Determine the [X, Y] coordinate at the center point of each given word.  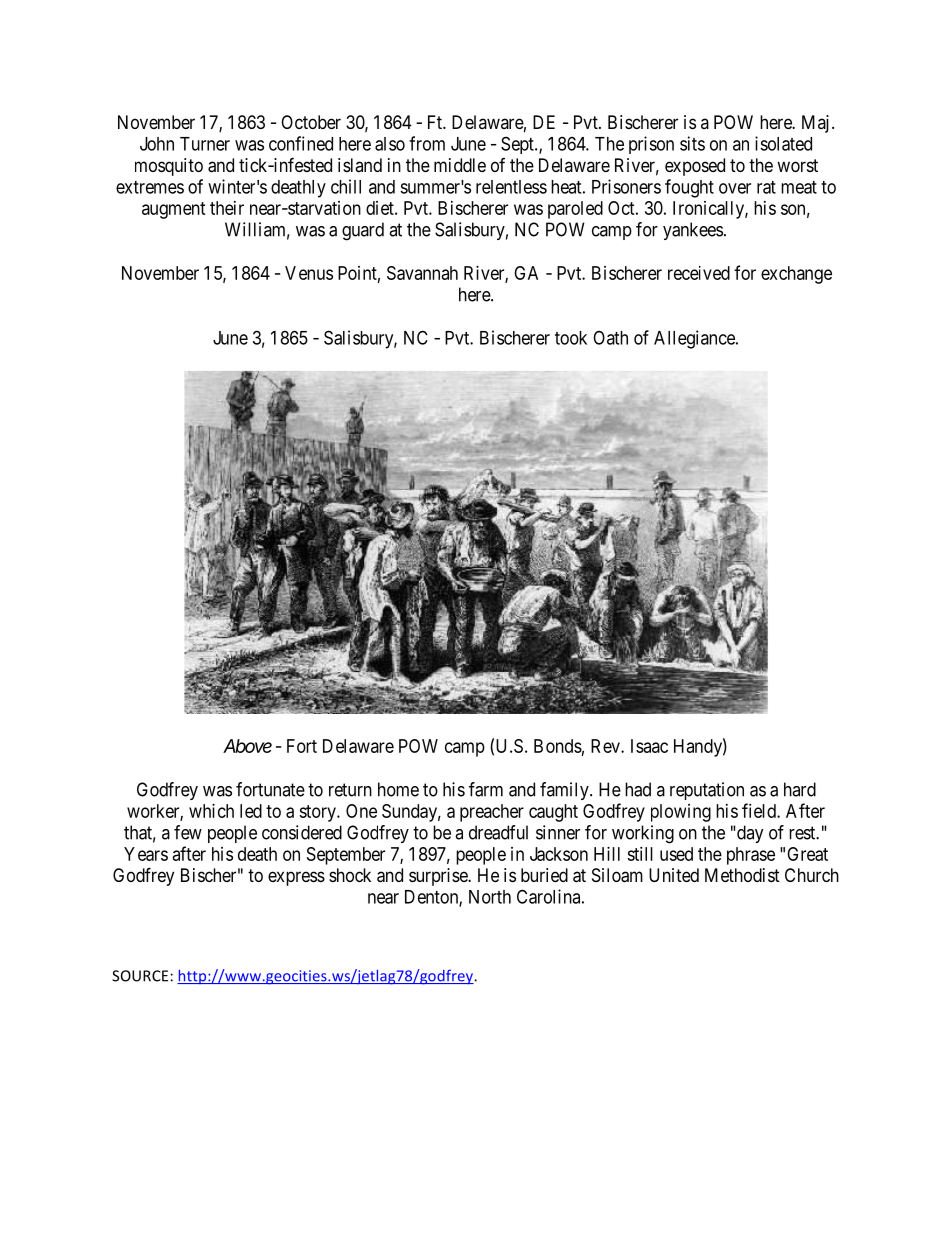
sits [692, 143]
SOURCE [140, 976]
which [211, 811]
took [571, 338]
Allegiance [695, 339]
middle [460, 165]
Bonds [558, 746]
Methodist [742, 875]
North [490, 897]
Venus [309, 273]
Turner [205, 144]
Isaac [649, 746]
